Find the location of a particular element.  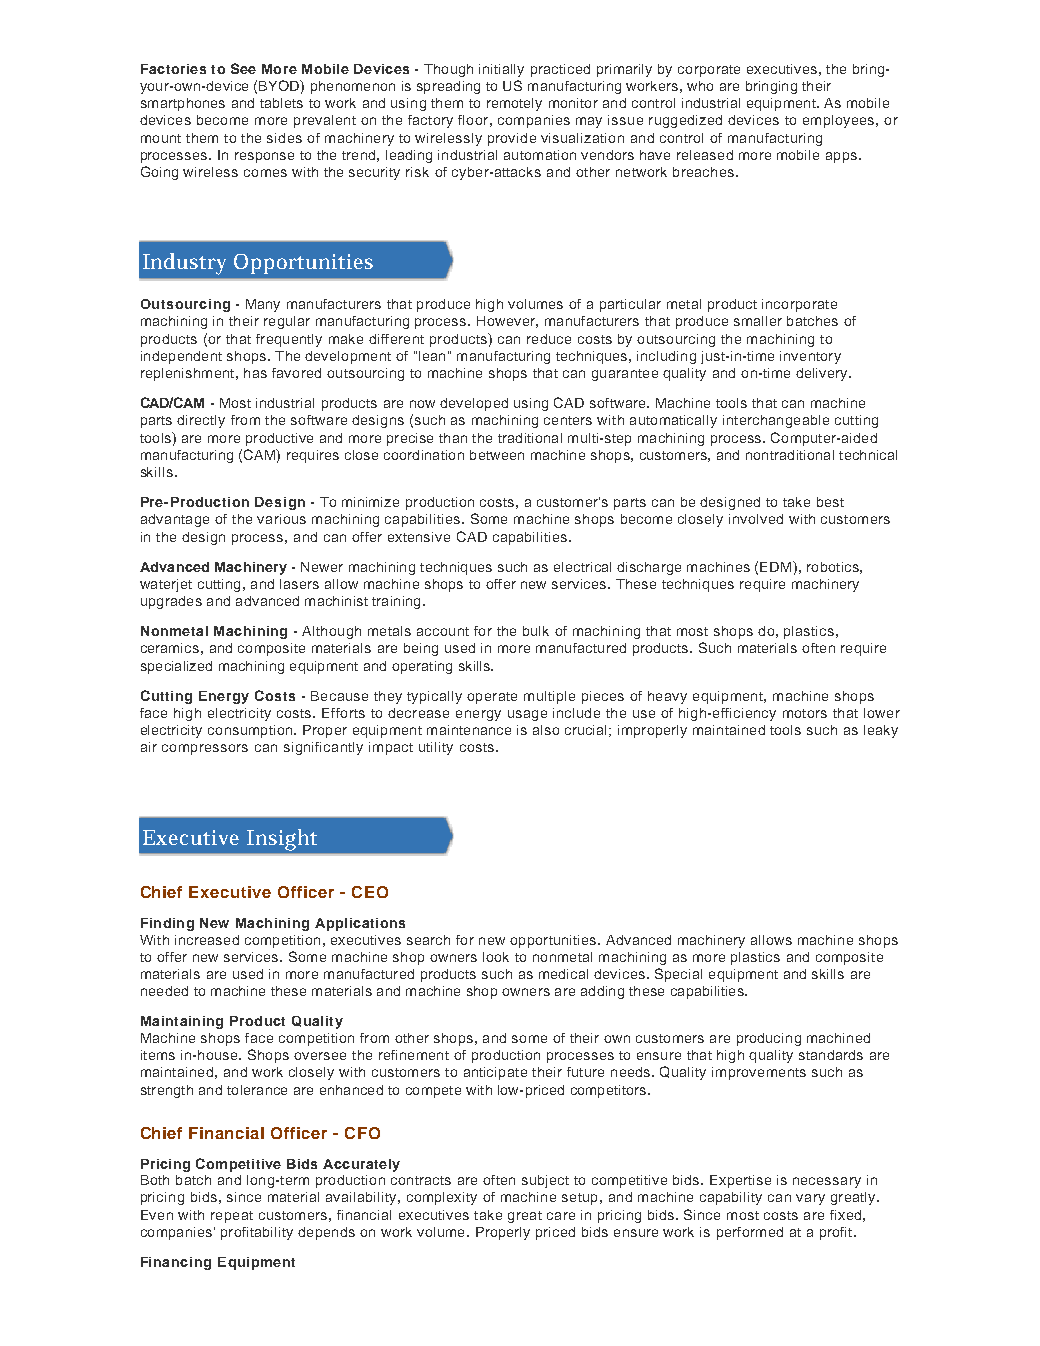

motors is located at coordinates (805, 713).
